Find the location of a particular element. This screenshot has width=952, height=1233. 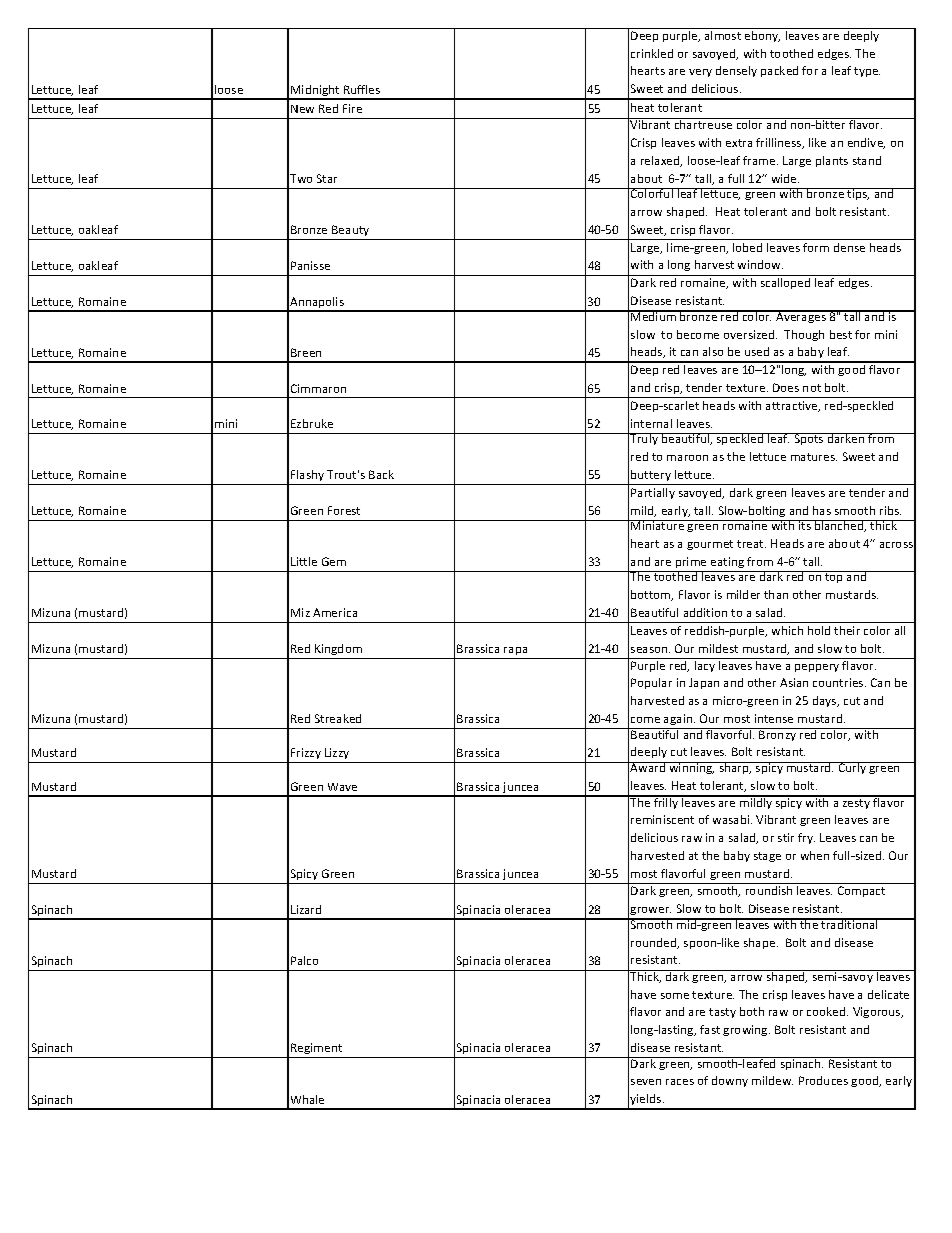

seven is located at coordinates (646, 1082).
